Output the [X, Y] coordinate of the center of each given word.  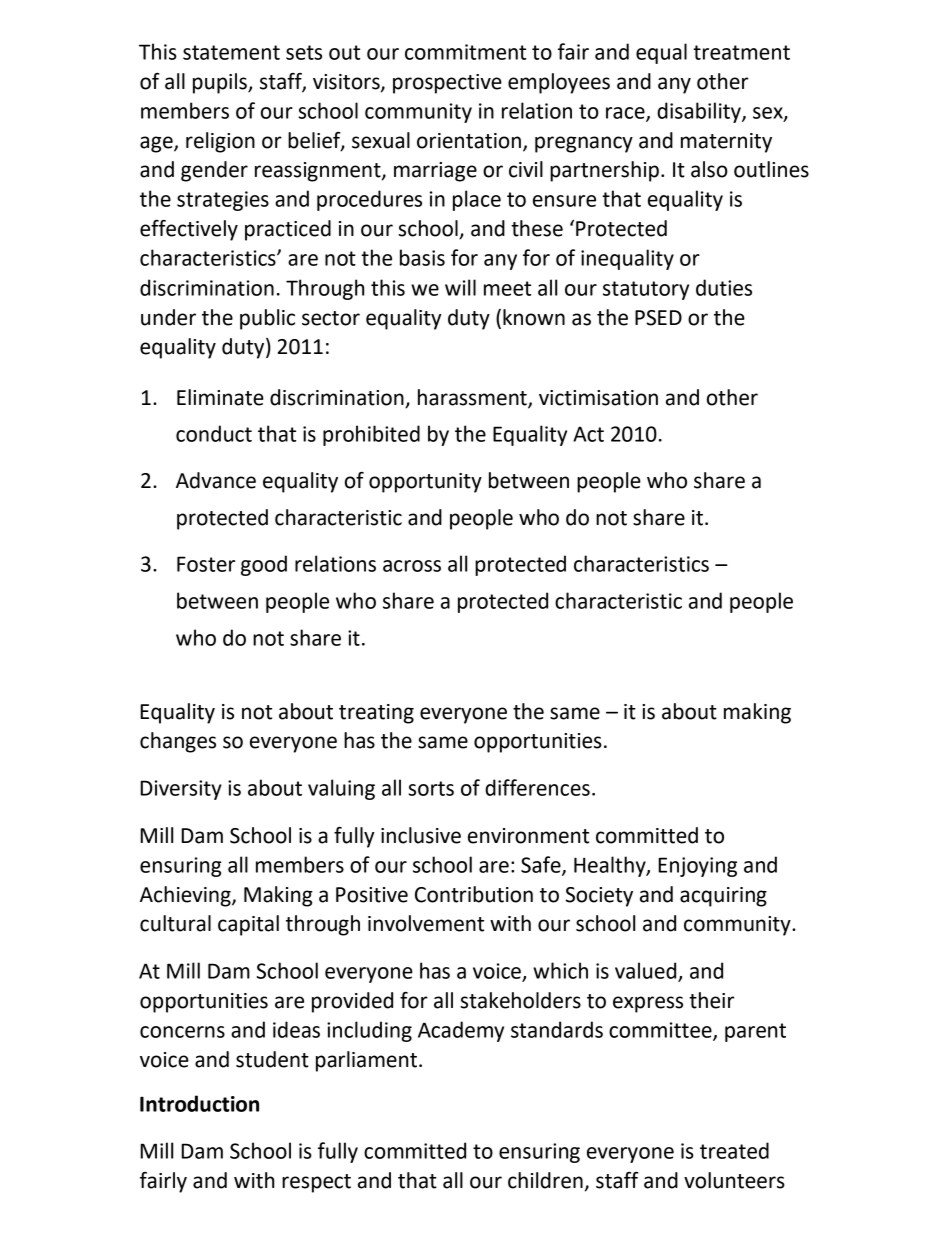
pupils [221, 83]
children [545, 1180]
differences [537, 787]
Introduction [199, 1103]
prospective [447, 84]
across [412, 566]
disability [700, 112]
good [264, 565]
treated [734, 1150]
